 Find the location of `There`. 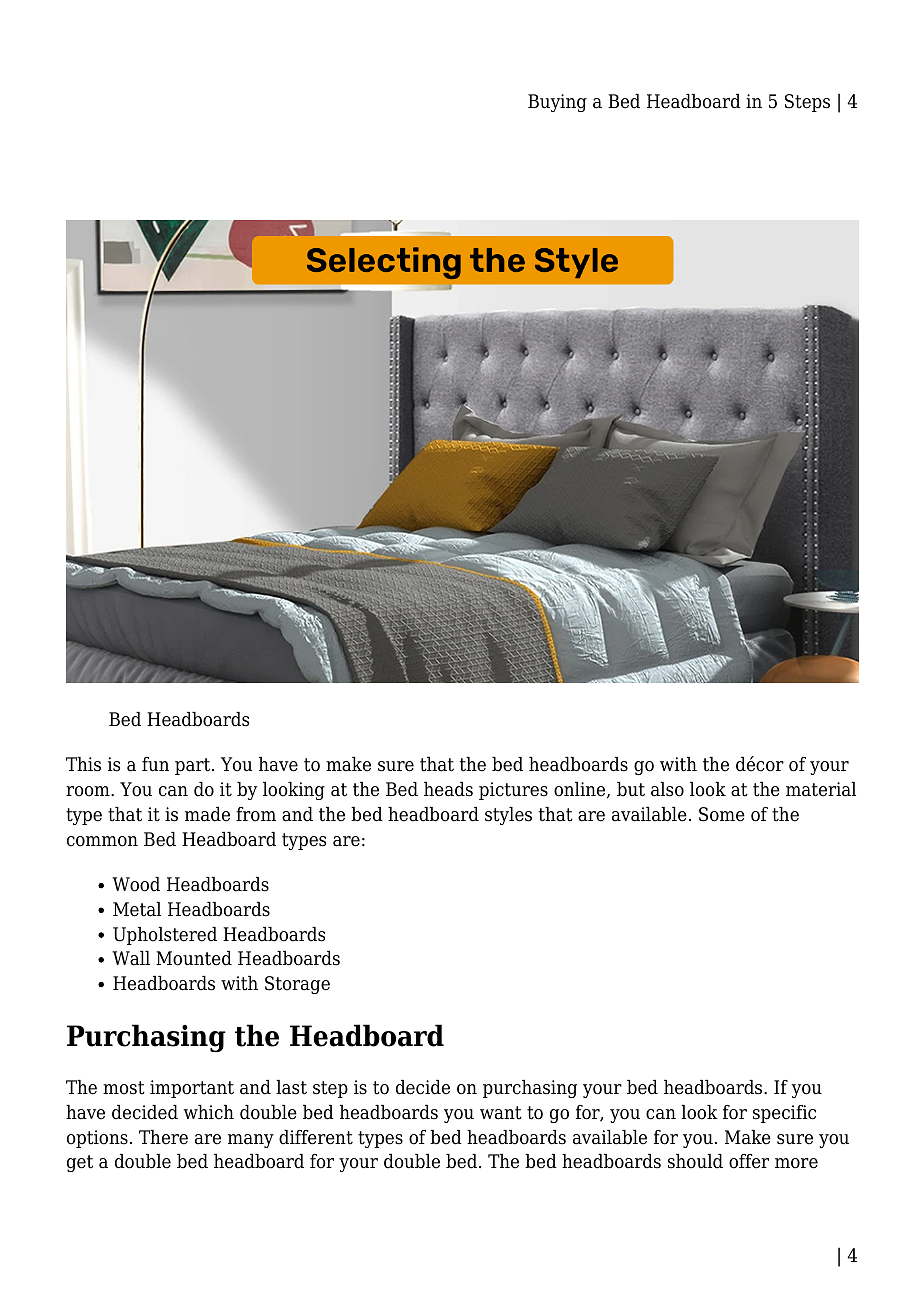

There is located at coordinates (163, 1137).
